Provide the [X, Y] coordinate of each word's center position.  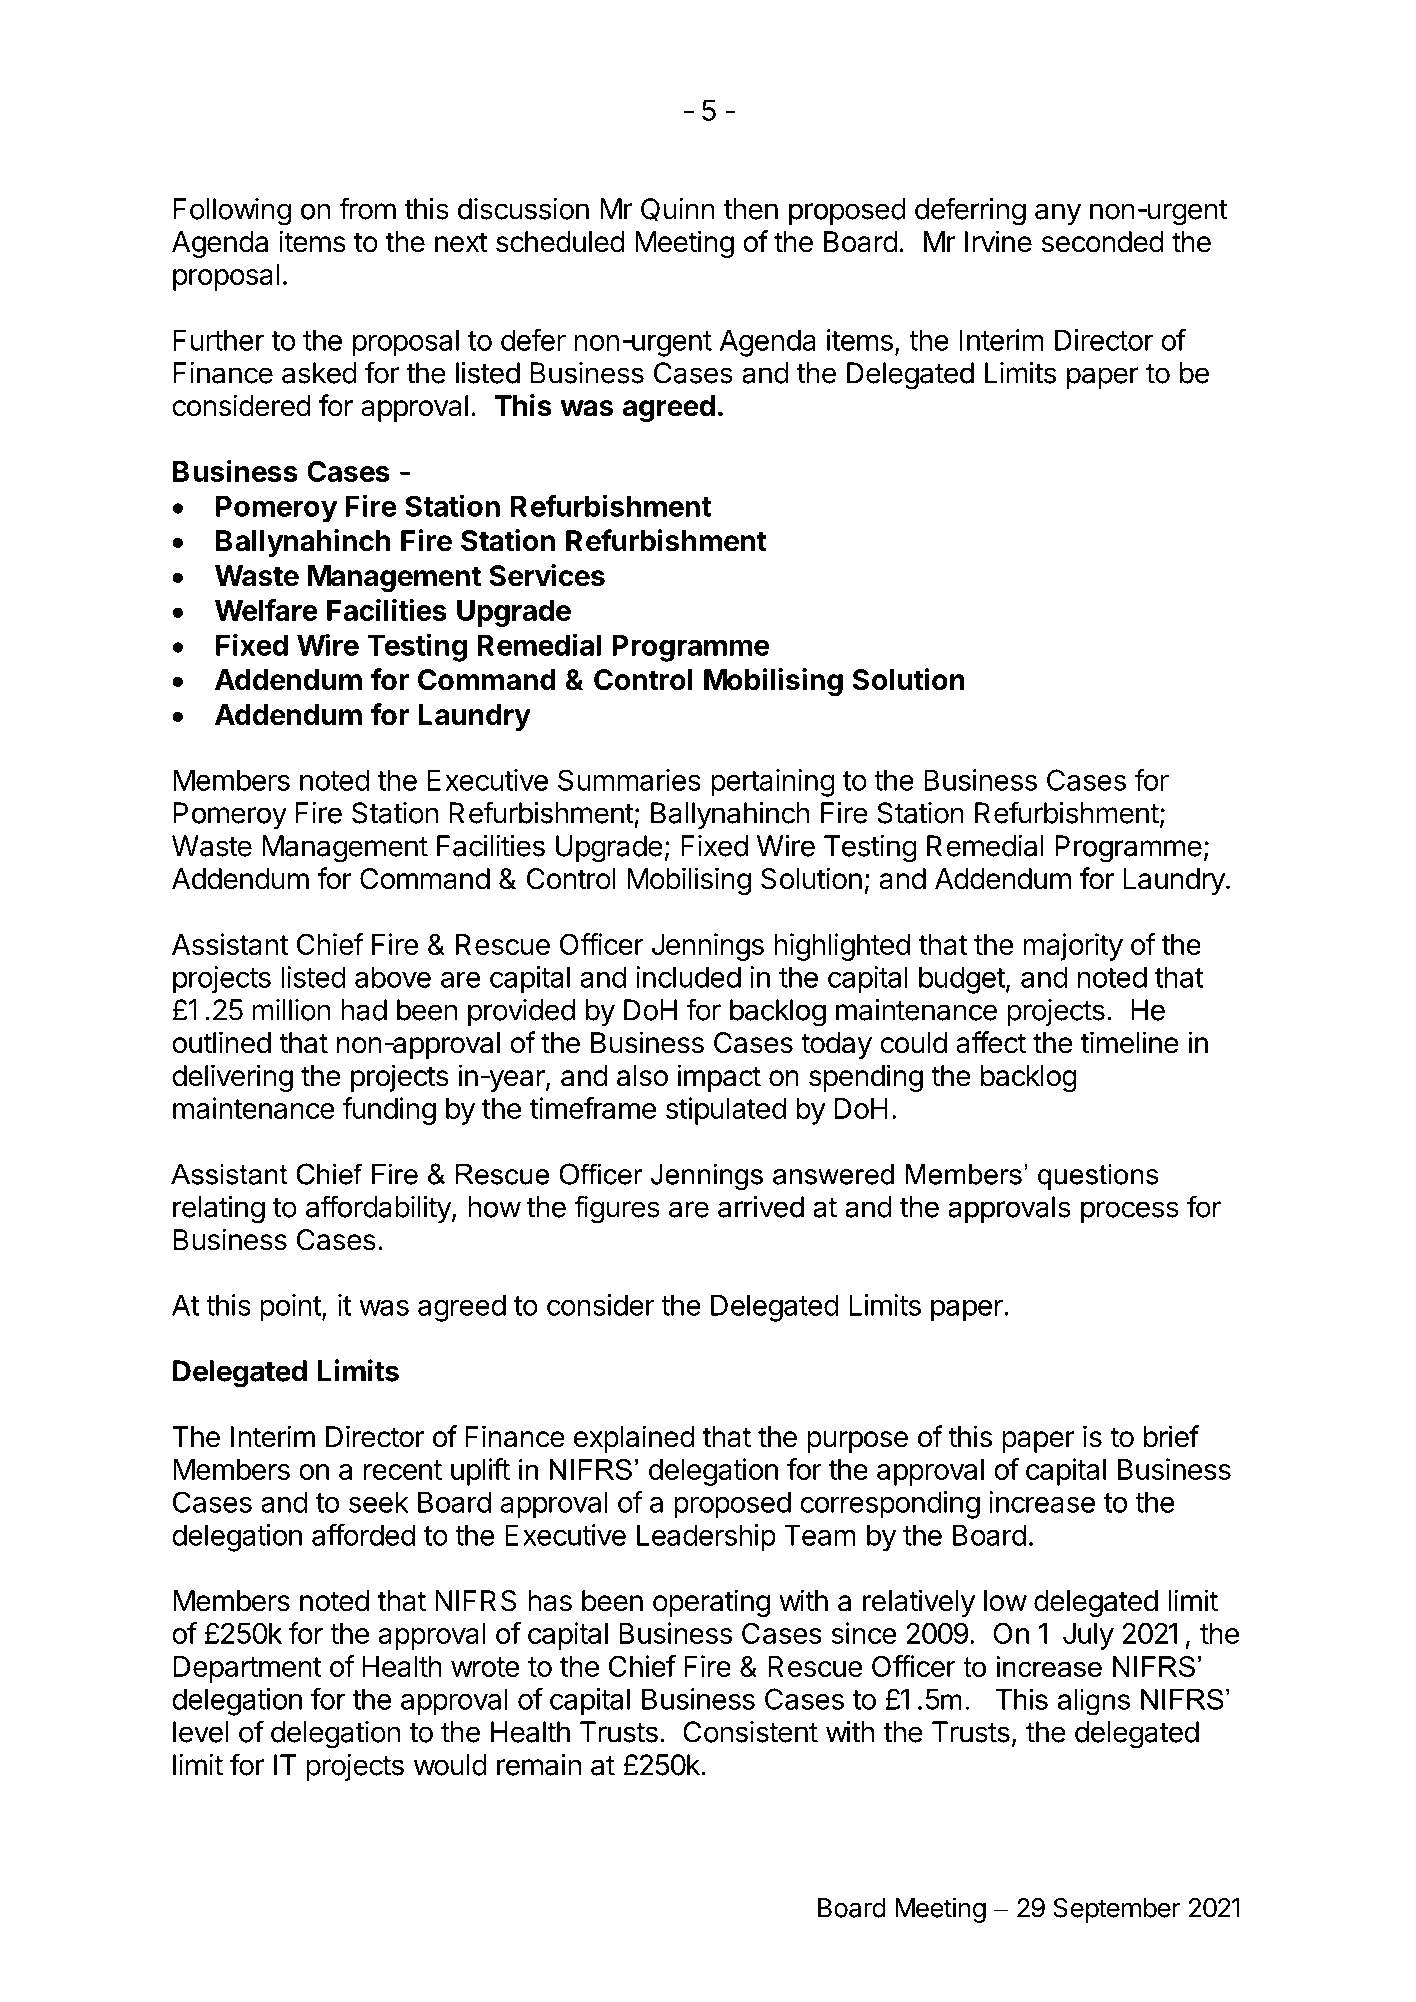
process [1130, 1212]
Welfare [266, 610]
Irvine [998, 241]
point [291, 1308]
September [1117, 1910]
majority [1073, 947]
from [367, 208]
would [450, 1765]
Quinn [678, 210]
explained [634, 1439]
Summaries [629, 780]
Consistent [750, 1732]
